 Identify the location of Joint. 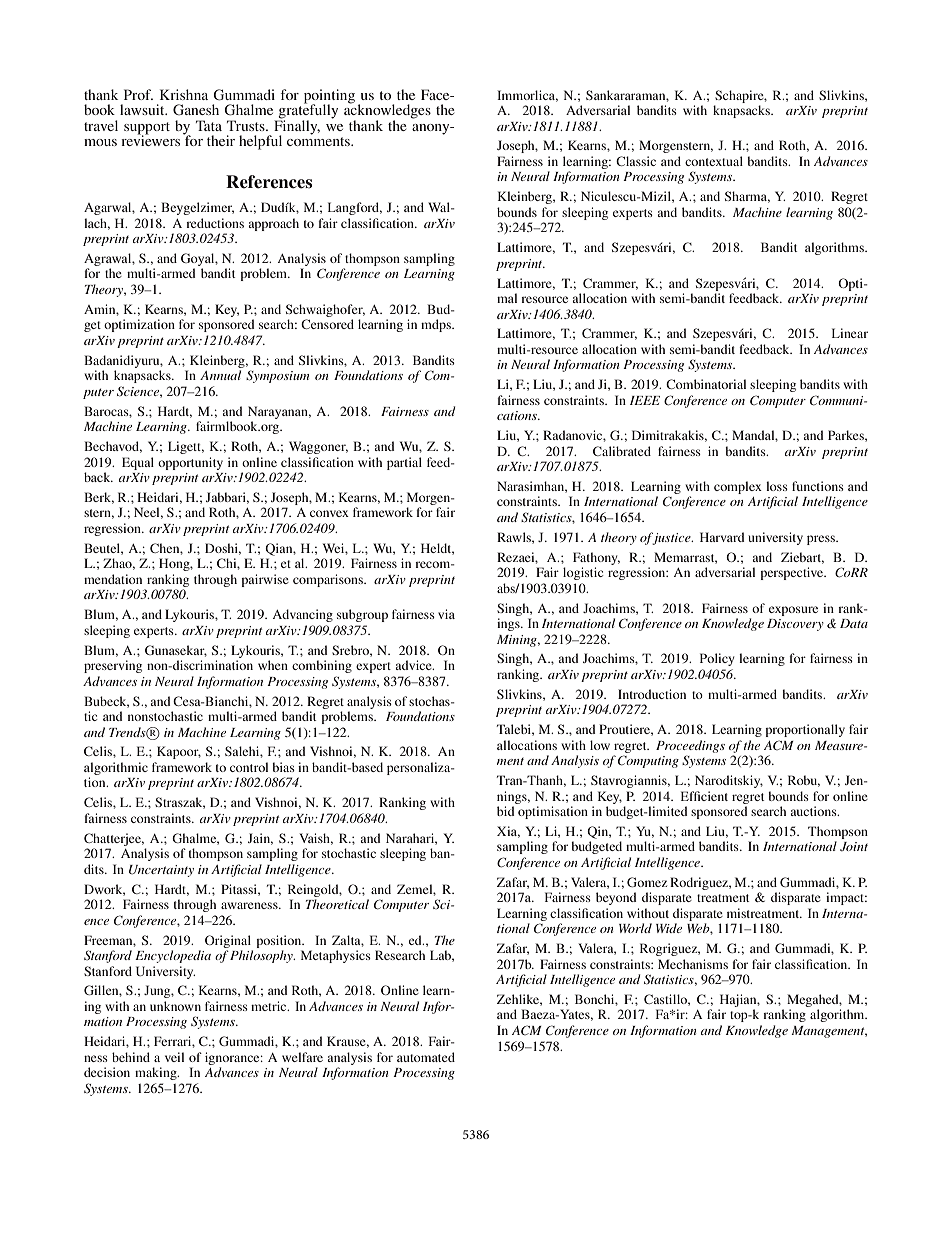
(854, 846).
